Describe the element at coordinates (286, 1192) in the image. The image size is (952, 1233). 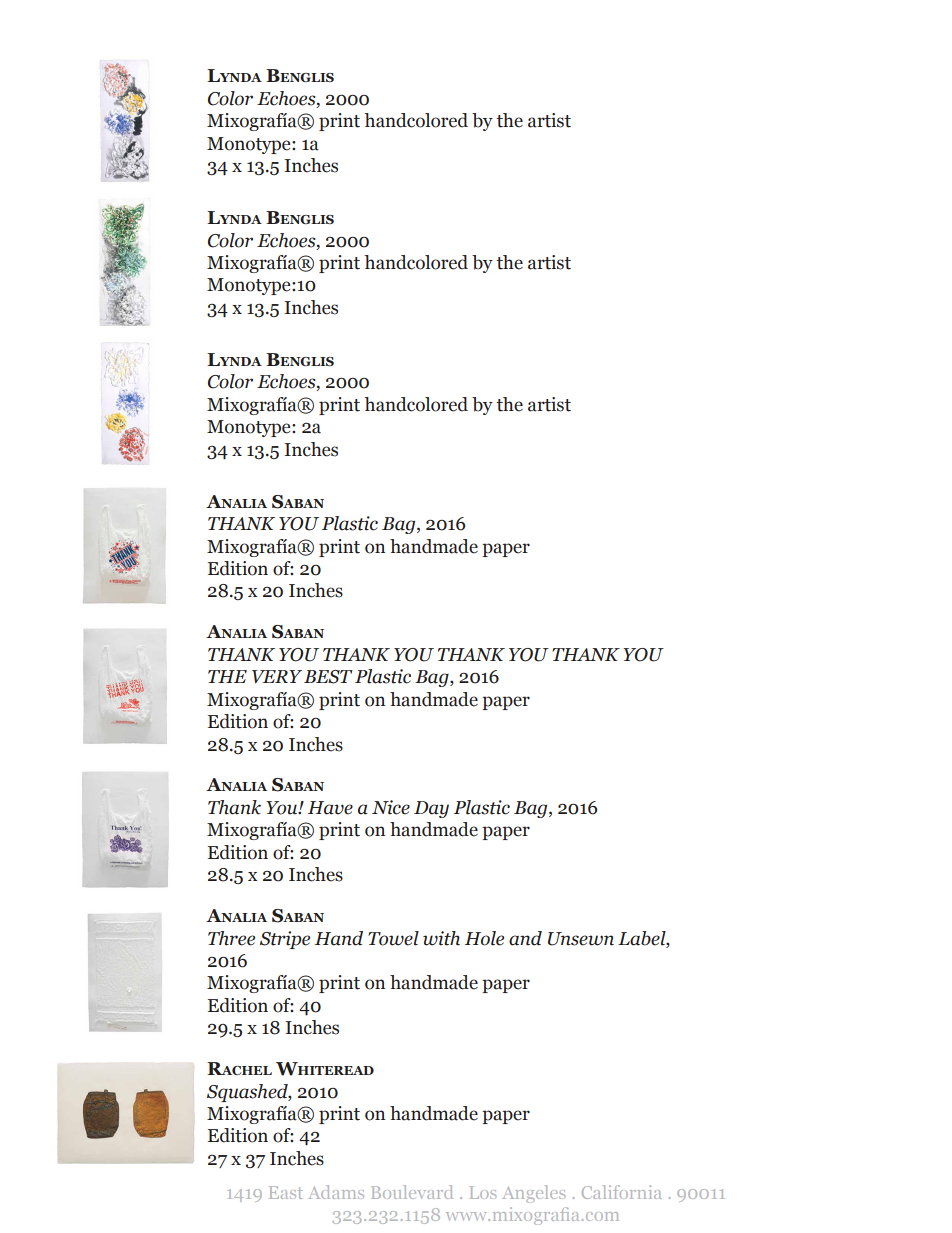
I see `East` at that location.
